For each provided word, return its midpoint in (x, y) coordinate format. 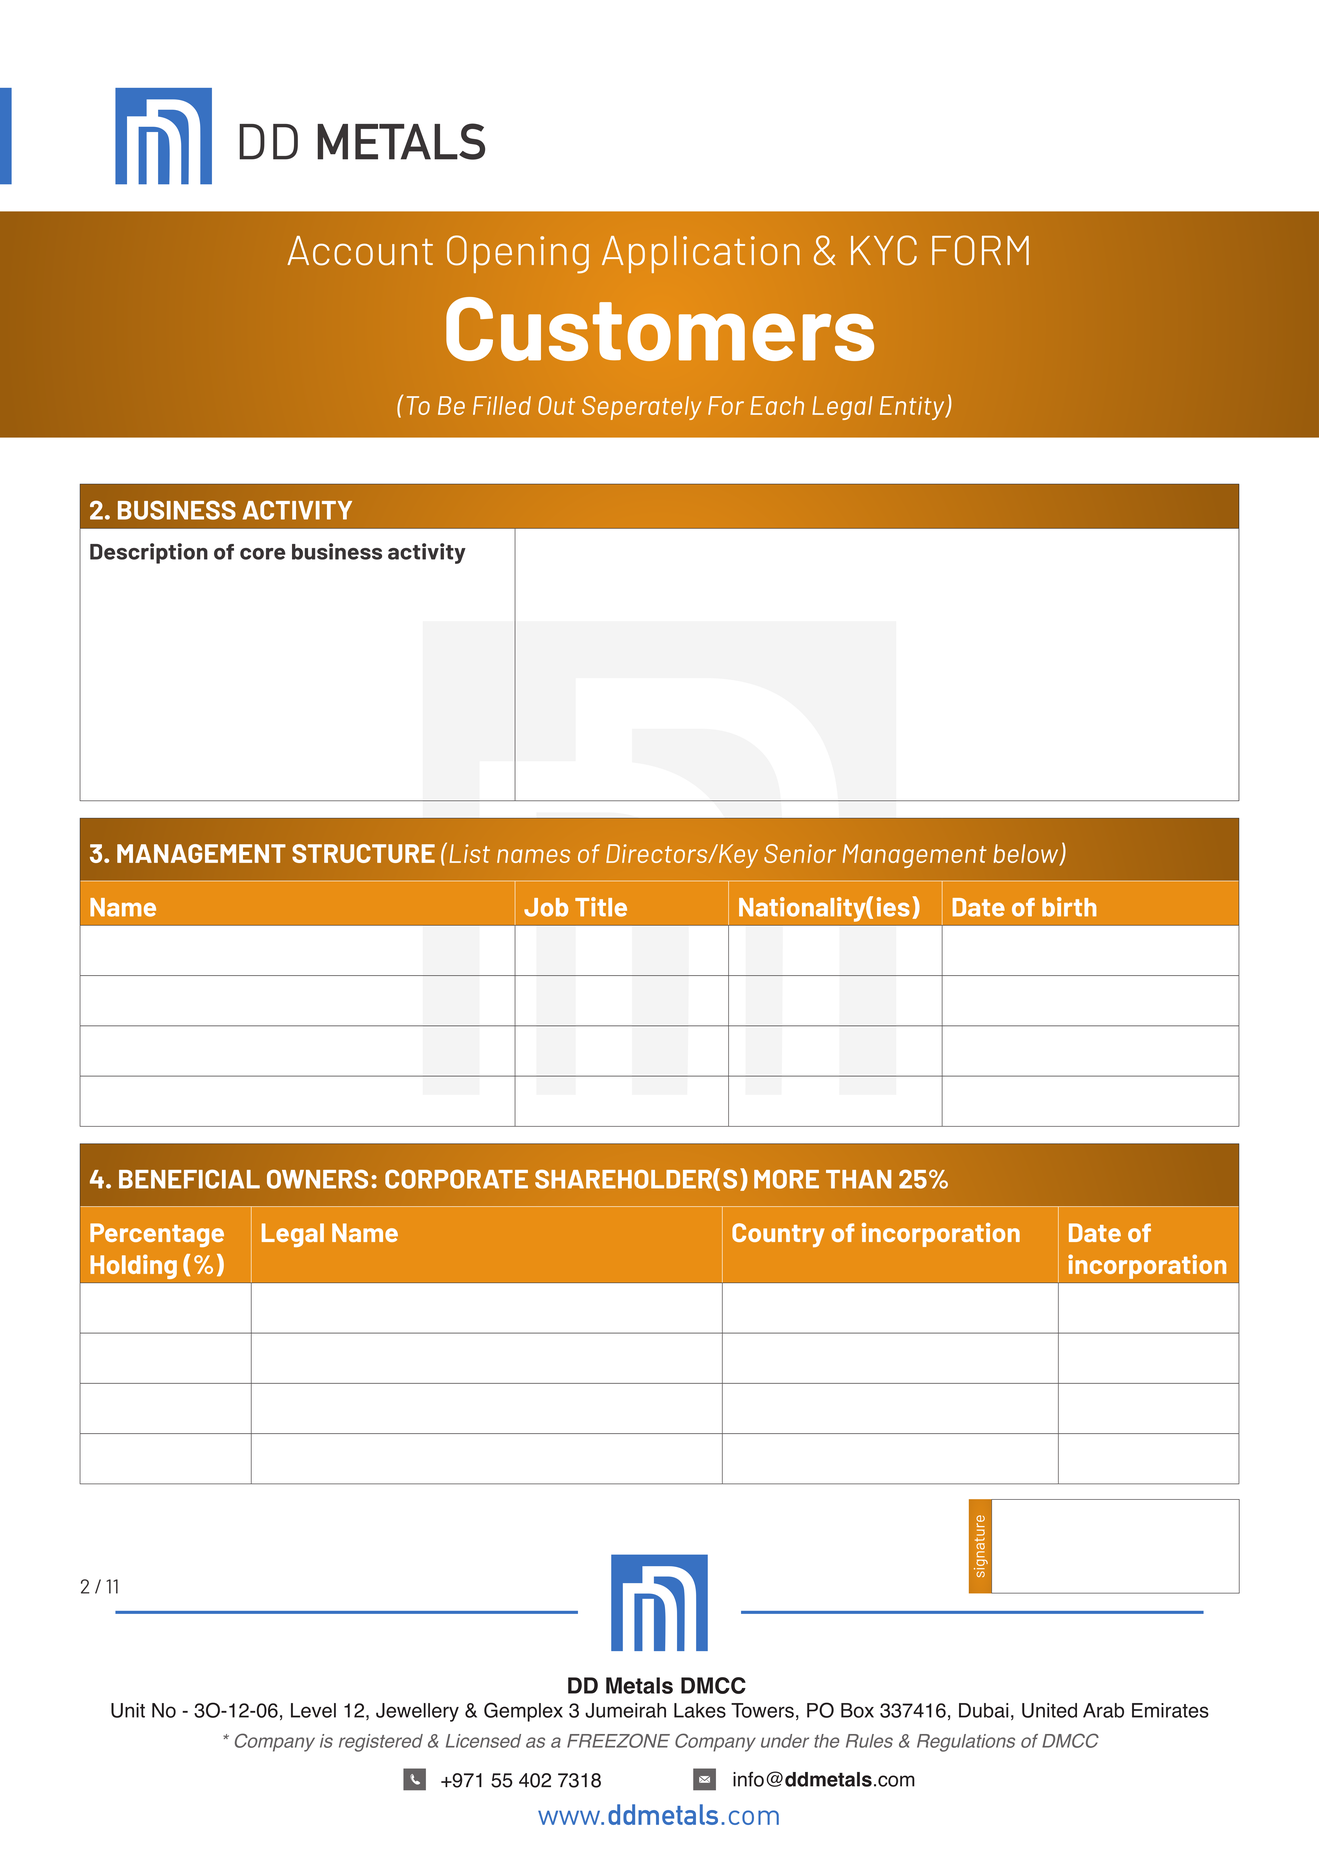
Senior (800, 853)
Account (360, 251)
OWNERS (317, 1179)
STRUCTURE (363, 853)
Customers (660, 329)
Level (313, 1710)
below (1027, 855)
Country (778, 1235)
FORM (980, 250)
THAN (858, 1179)
